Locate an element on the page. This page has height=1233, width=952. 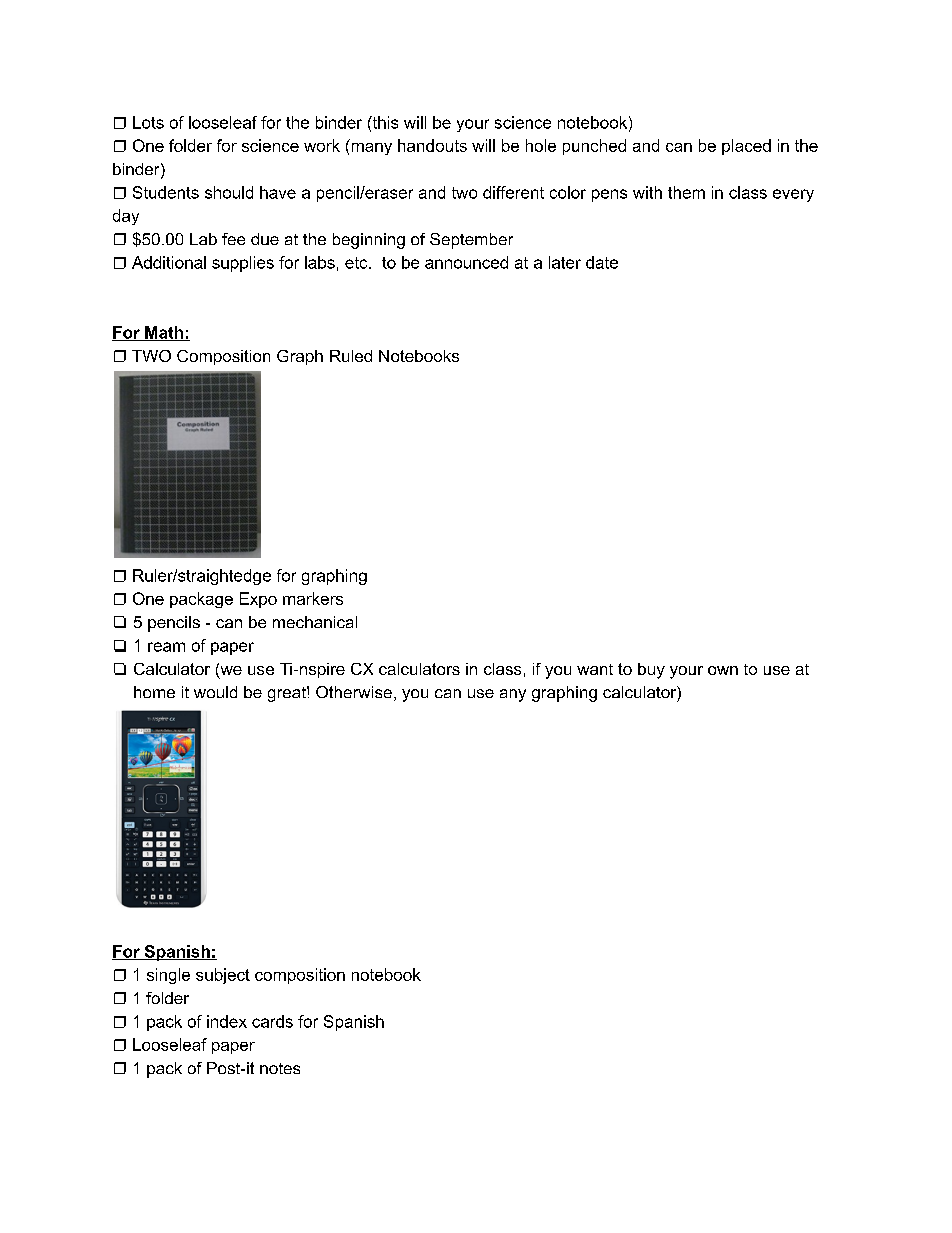
handouts is located at coordinates (432, 145).
